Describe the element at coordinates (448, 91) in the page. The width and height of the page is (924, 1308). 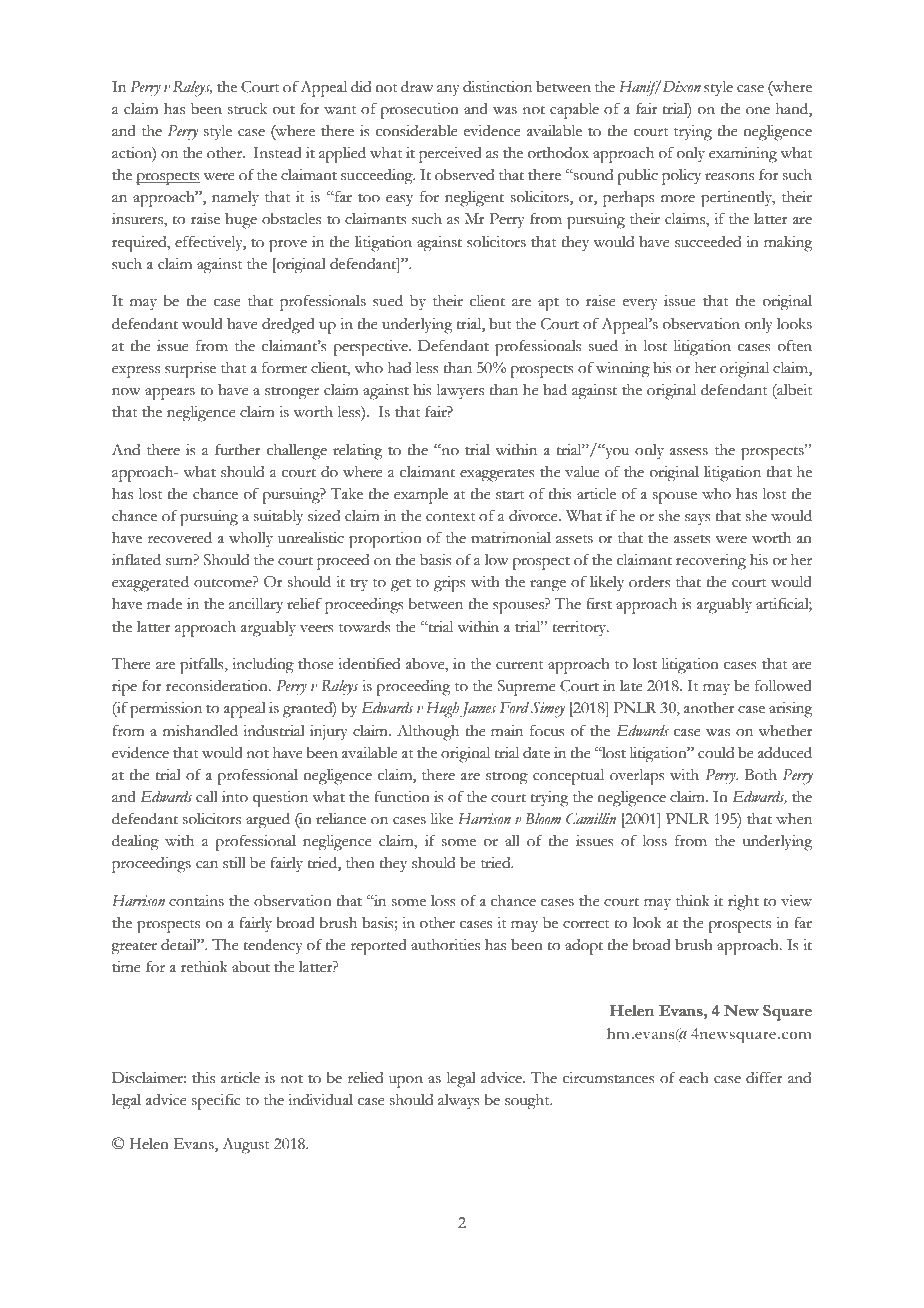
I see `any` at that location.
